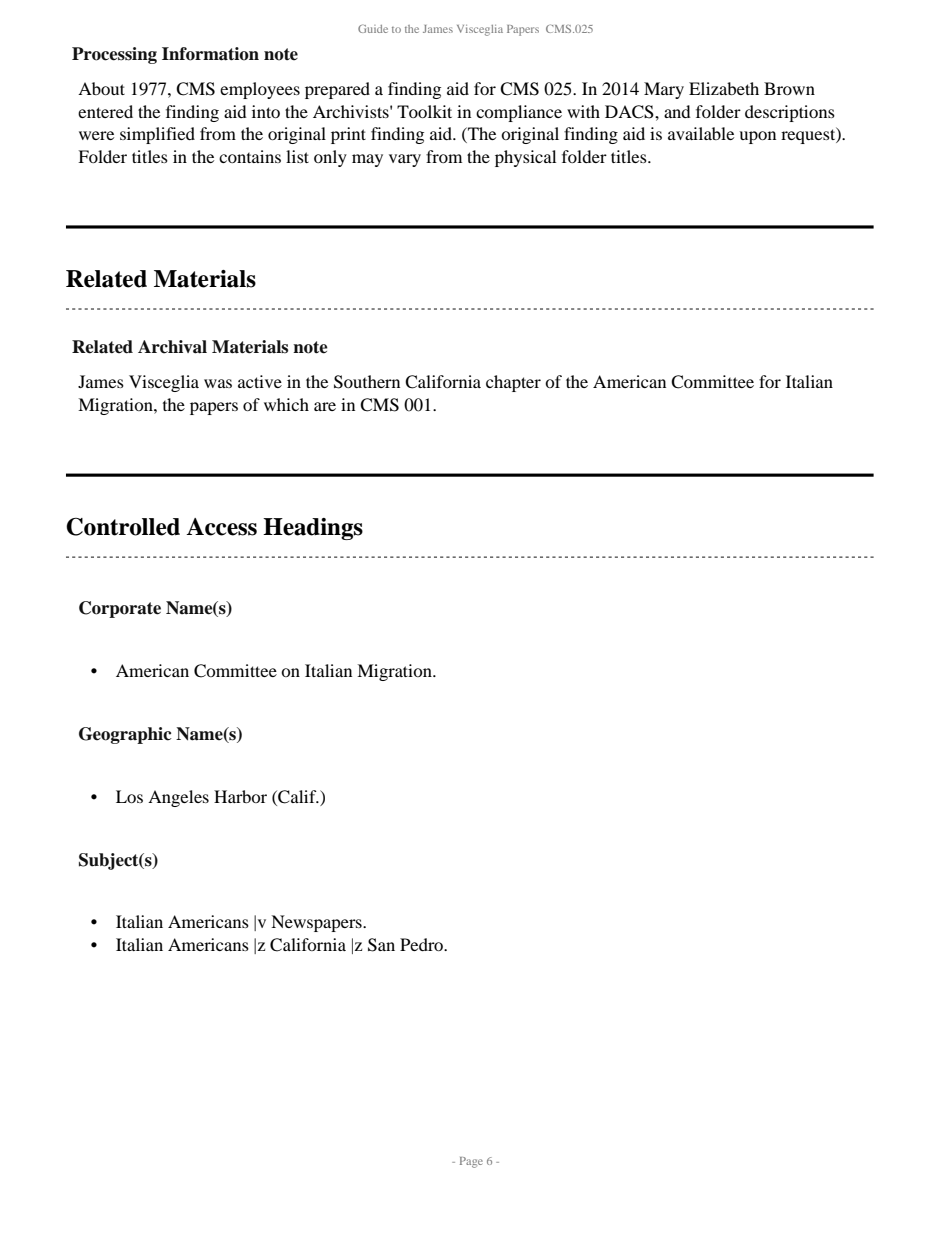 The image size is (952, 1233). What do you see at coordinates (313, 529) in the document?
I see `Headings` at bounding box center [313, 529].
